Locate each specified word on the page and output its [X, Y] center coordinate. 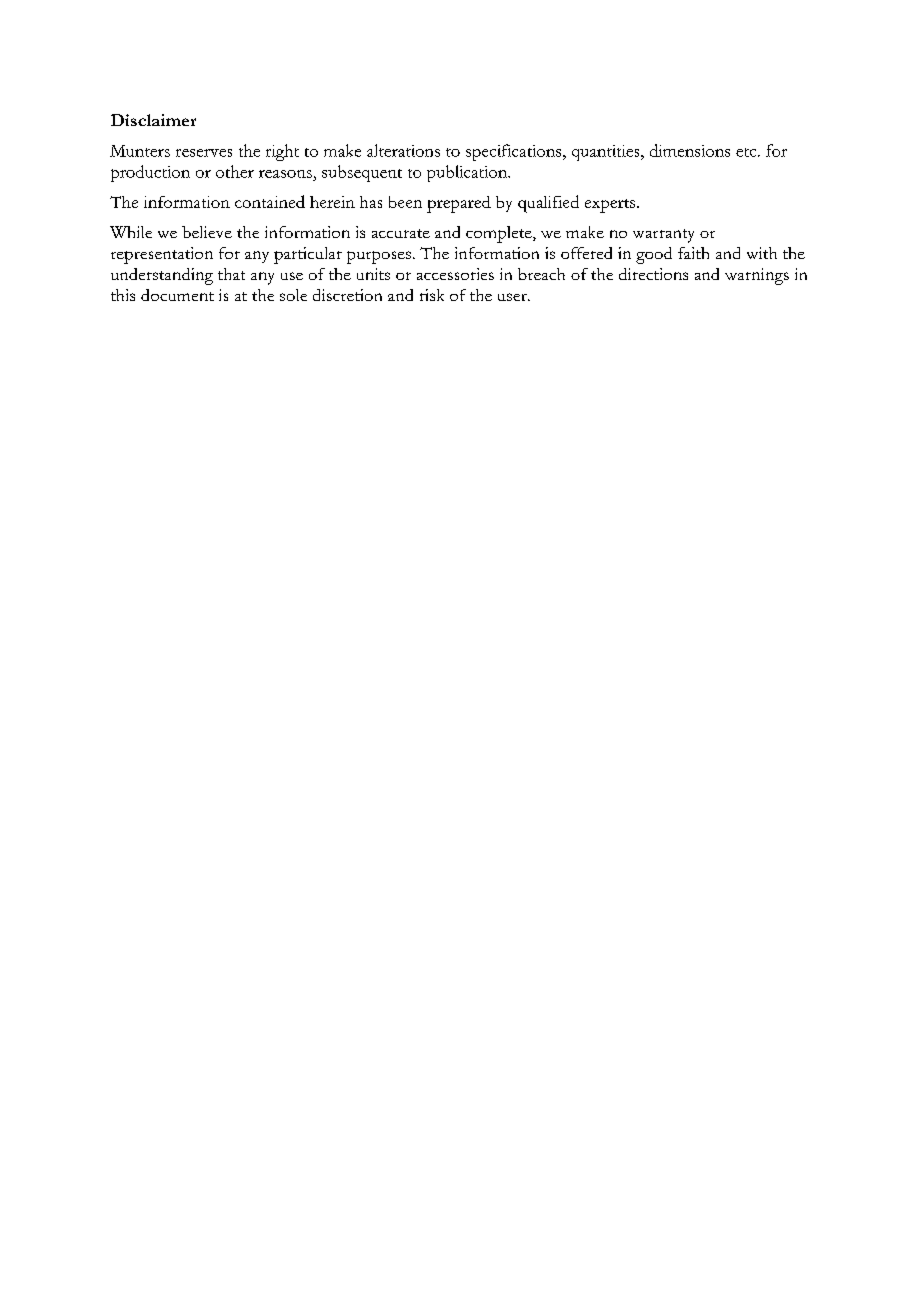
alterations [403, 150]
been [405, 202]
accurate [401, 233]
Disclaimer [153, 120]
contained [270, 201]
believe [207, 232]
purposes [379, 257]
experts [611, 206]
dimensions [690, 150]
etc [747, 152]
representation [162, 255]
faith [693, 253]
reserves [204, 153]
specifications [515, 152]
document [177, 295]
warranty [663, 236]
